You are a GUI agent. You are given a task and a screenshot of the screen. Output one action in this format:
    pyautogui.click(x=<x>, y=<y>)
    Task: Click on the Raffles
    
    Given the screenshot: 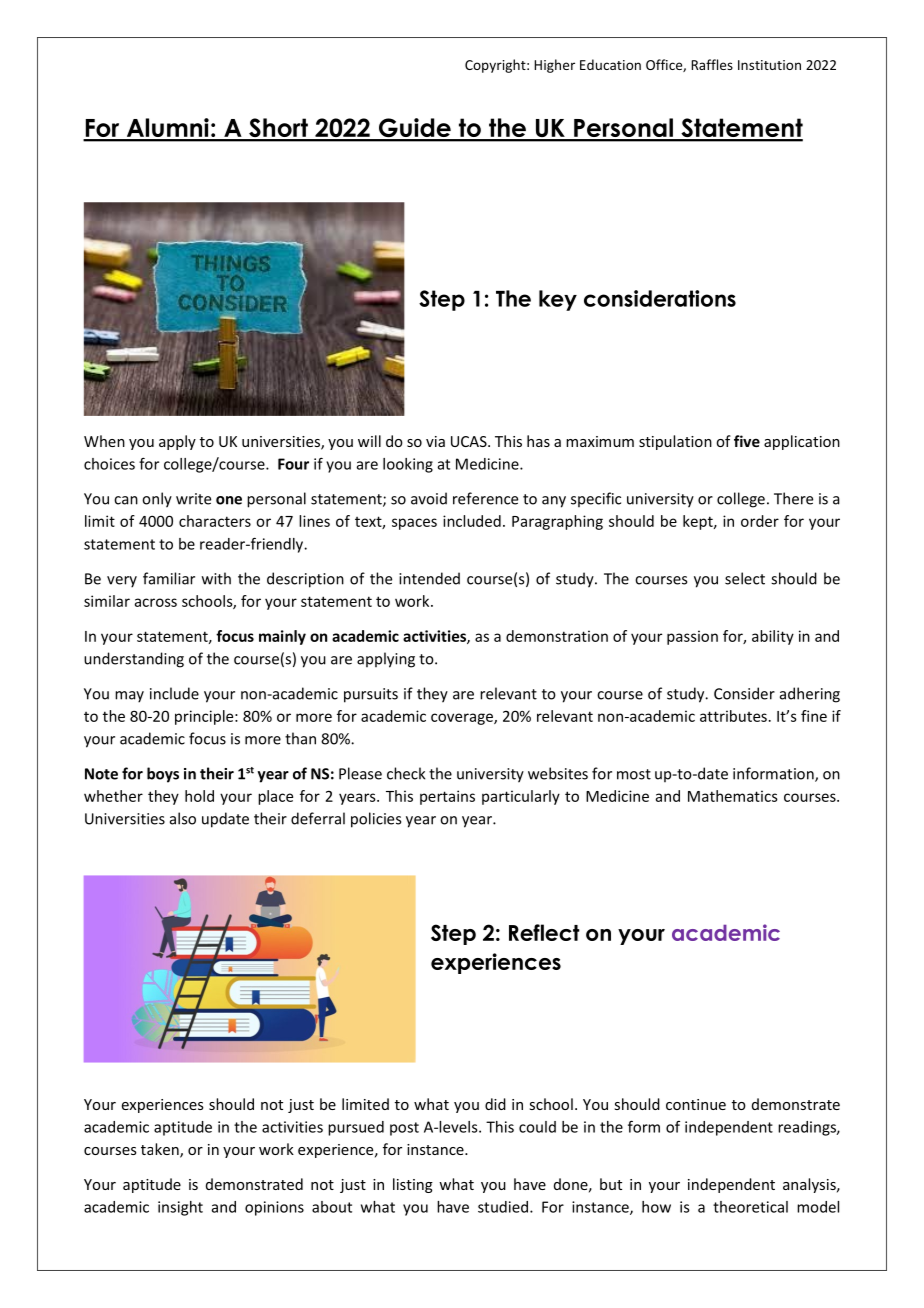 What is the action you would take?
    pyautogui.click(x=712, y=64)
